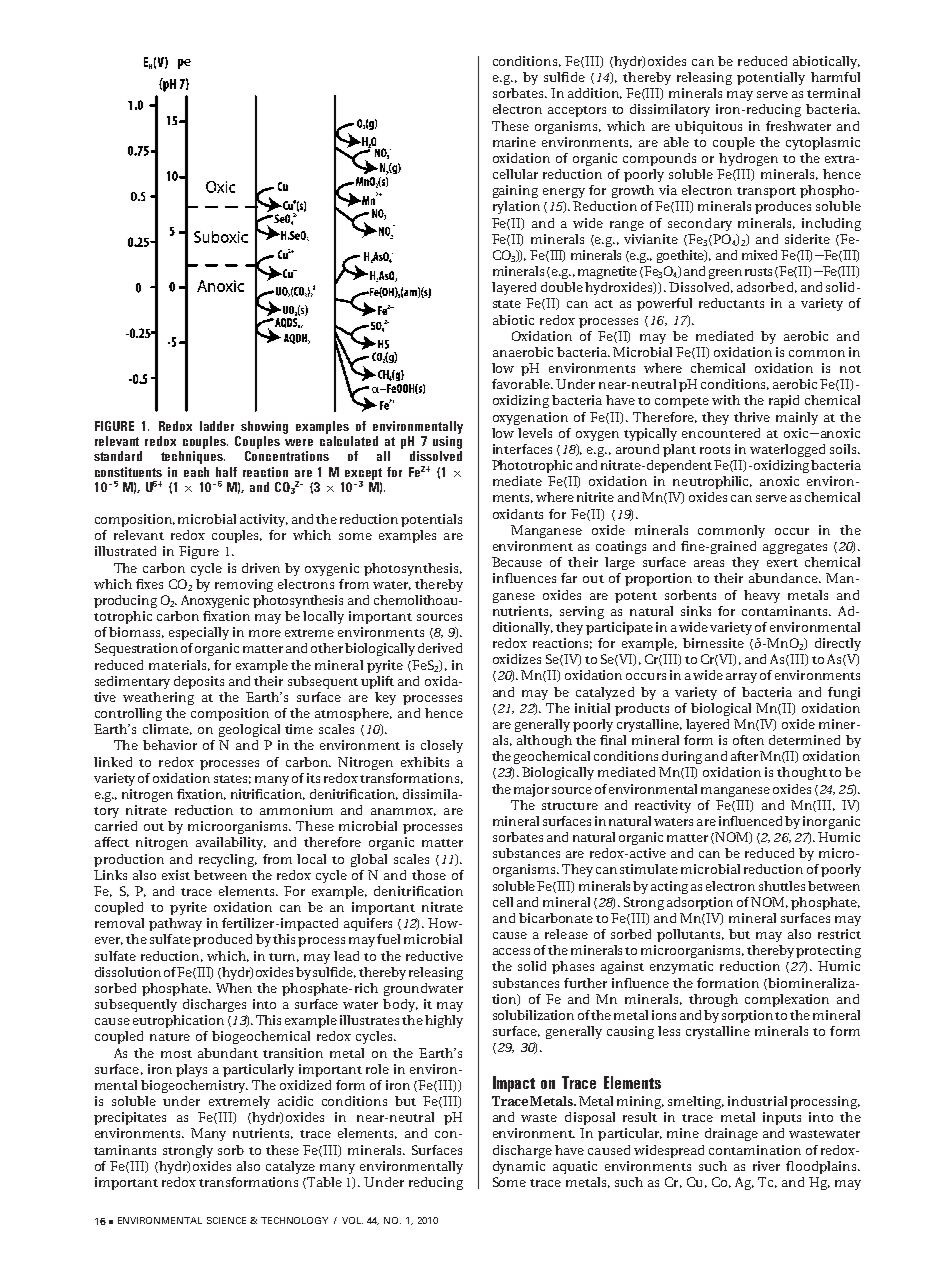  I want to click on marine, so click(514, 142).
